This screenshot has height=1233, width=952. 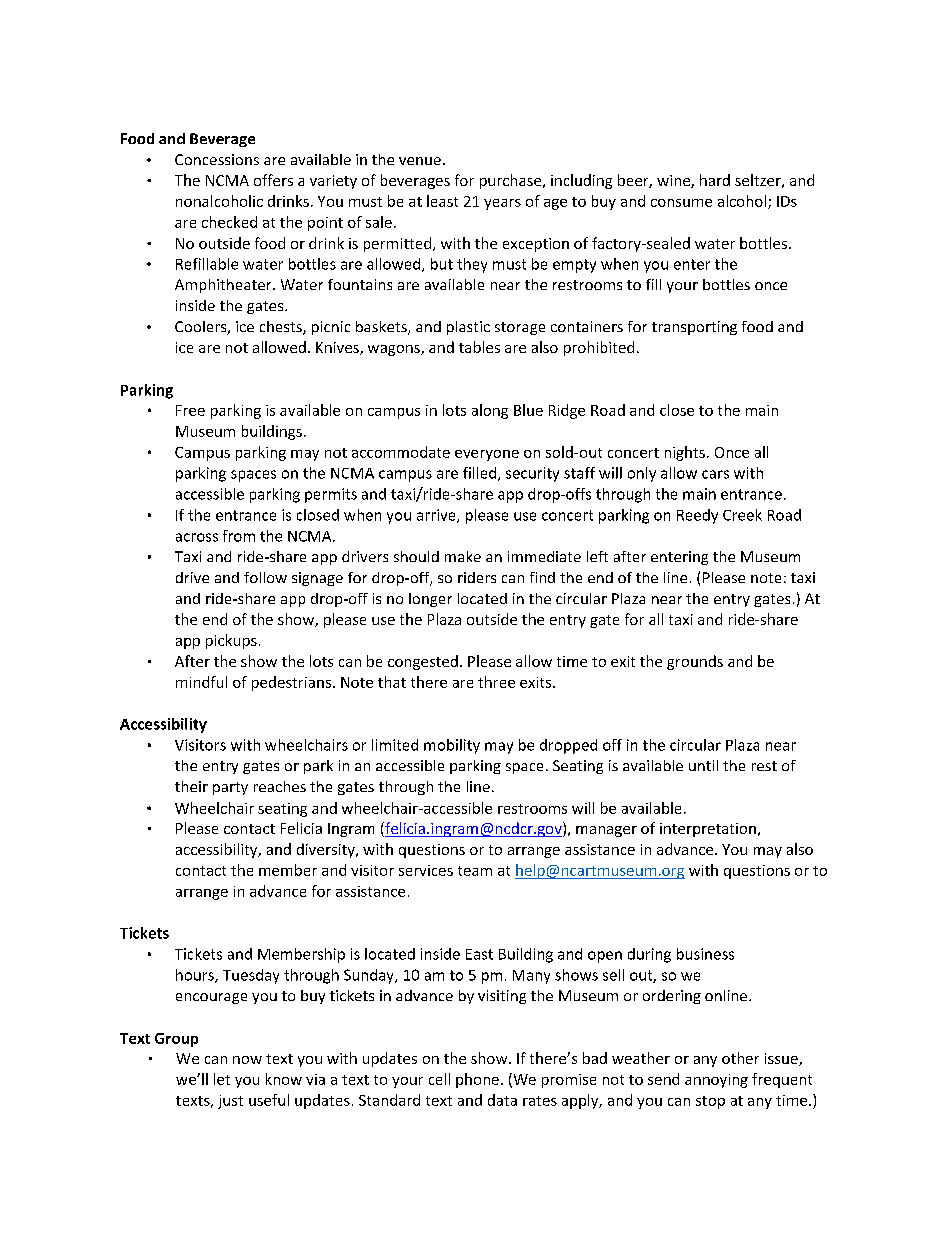 I want to click on annoying, so click(x=716, y=1081).
